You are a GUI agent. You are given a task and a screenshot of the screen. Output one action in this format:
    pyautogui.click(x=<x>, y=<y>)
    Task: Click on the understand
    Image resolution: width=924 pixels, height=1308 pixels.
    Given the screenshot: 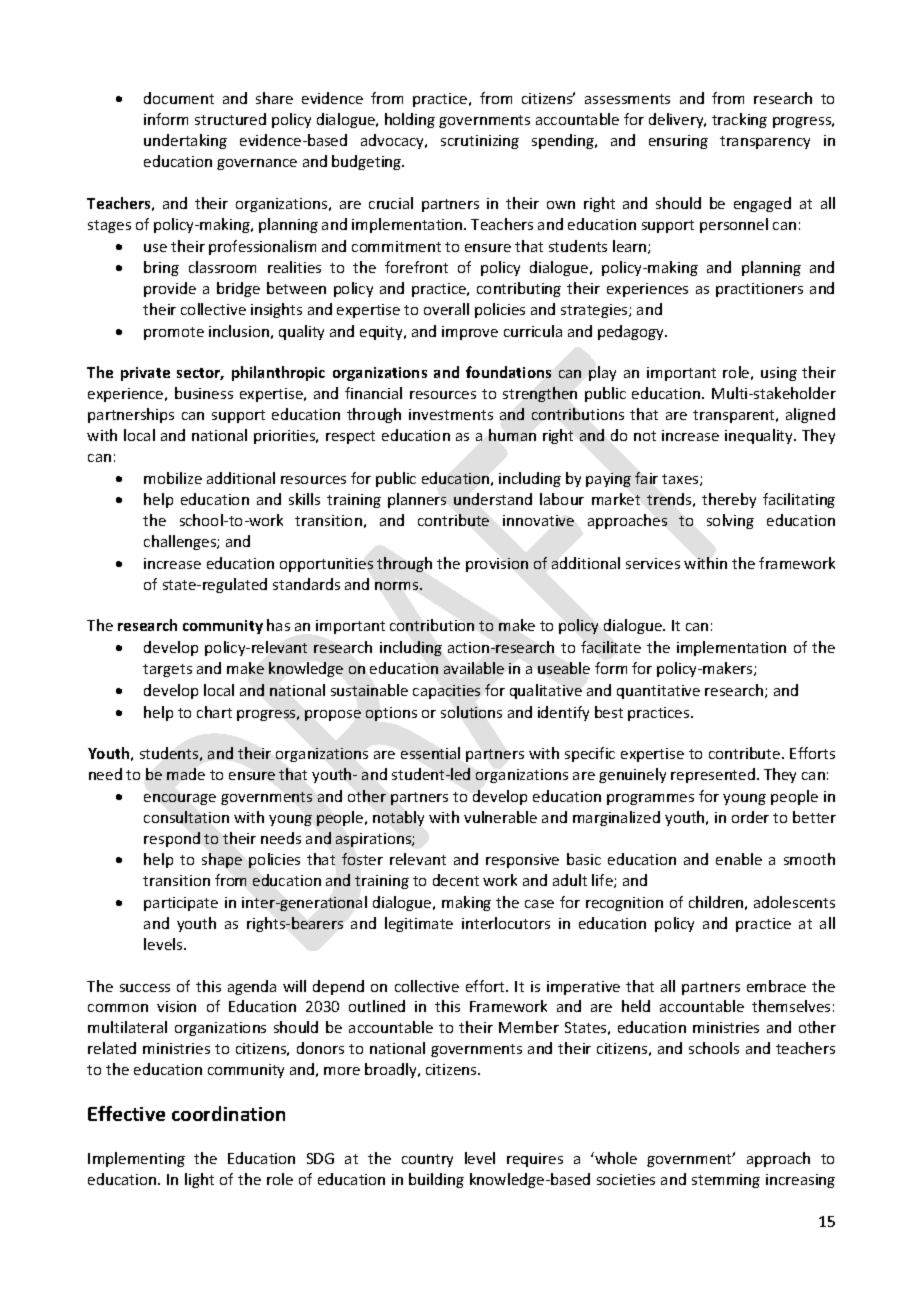 What is the action you would take?
    pyautogui.click(x=493, y=499)
